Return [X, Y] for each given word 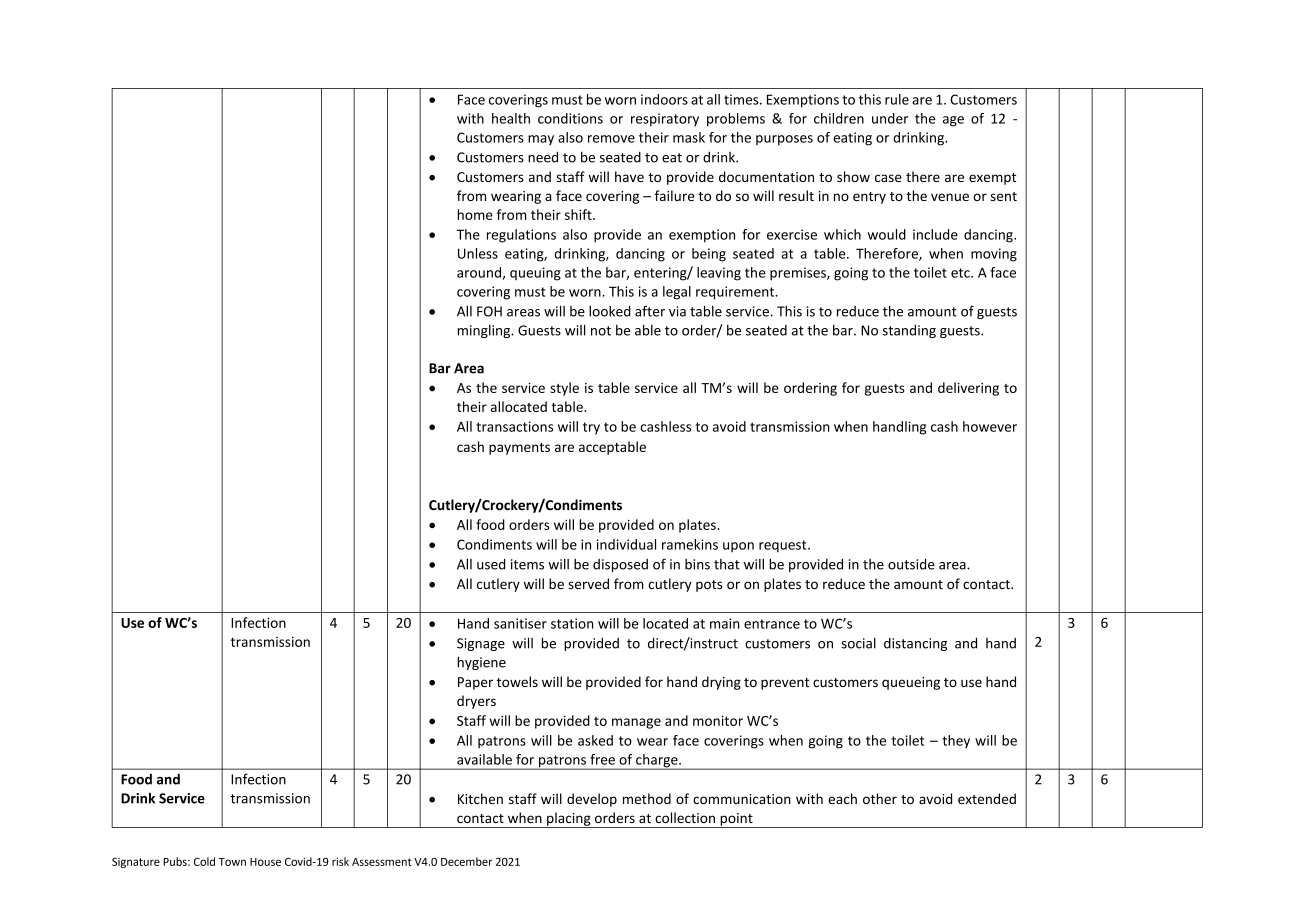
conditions [570, 118]
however [990, 426]
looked [610, 311]
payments [519, 449]
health [511, 118]
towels [517, 681]
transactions [514, 426]
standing [909, 331]
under [890, 118]
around [480, 273]
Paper [475, 683]
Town [232, 862]
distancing [915, 644]
